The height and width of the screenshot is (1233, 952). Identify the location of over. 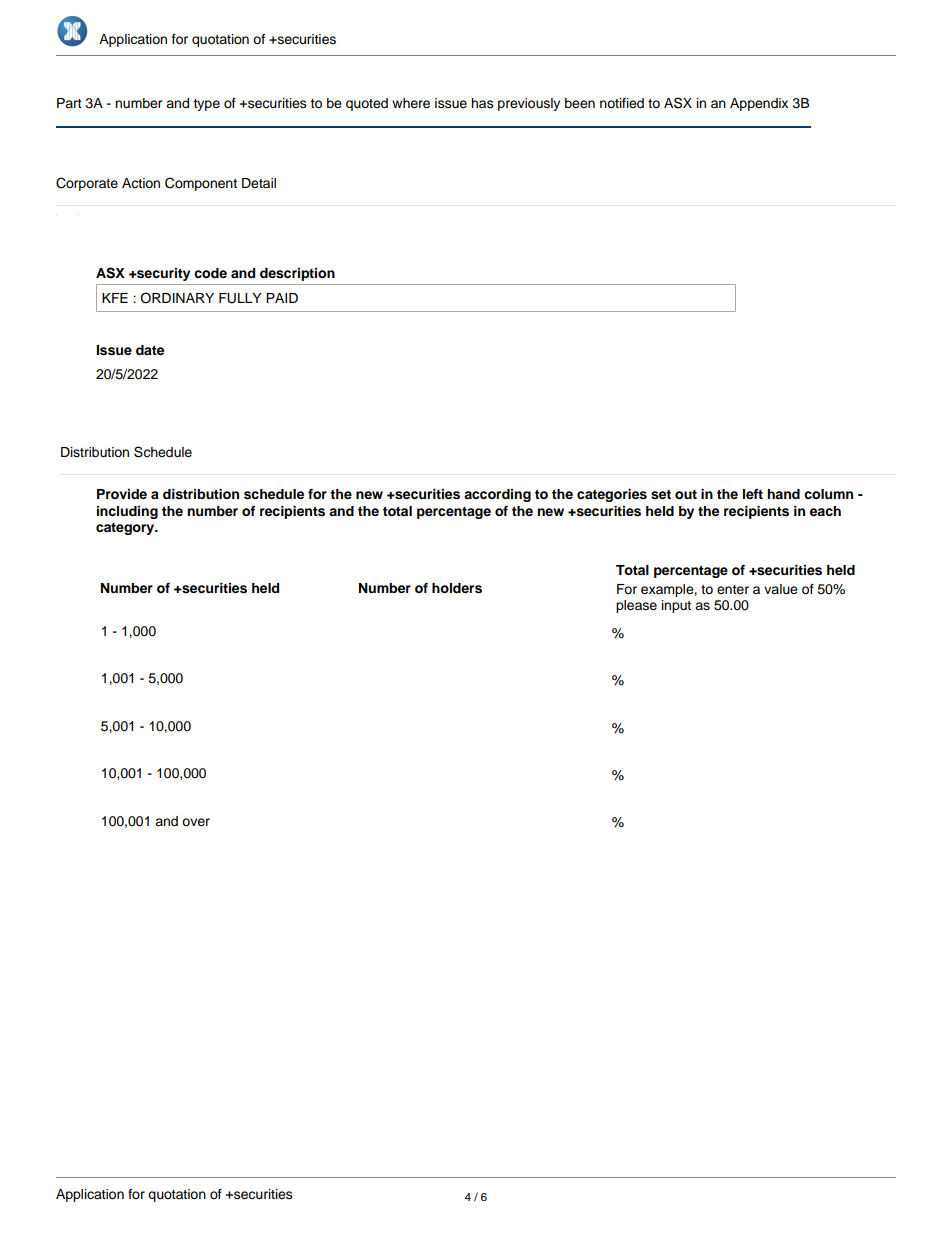
(196, 822).
